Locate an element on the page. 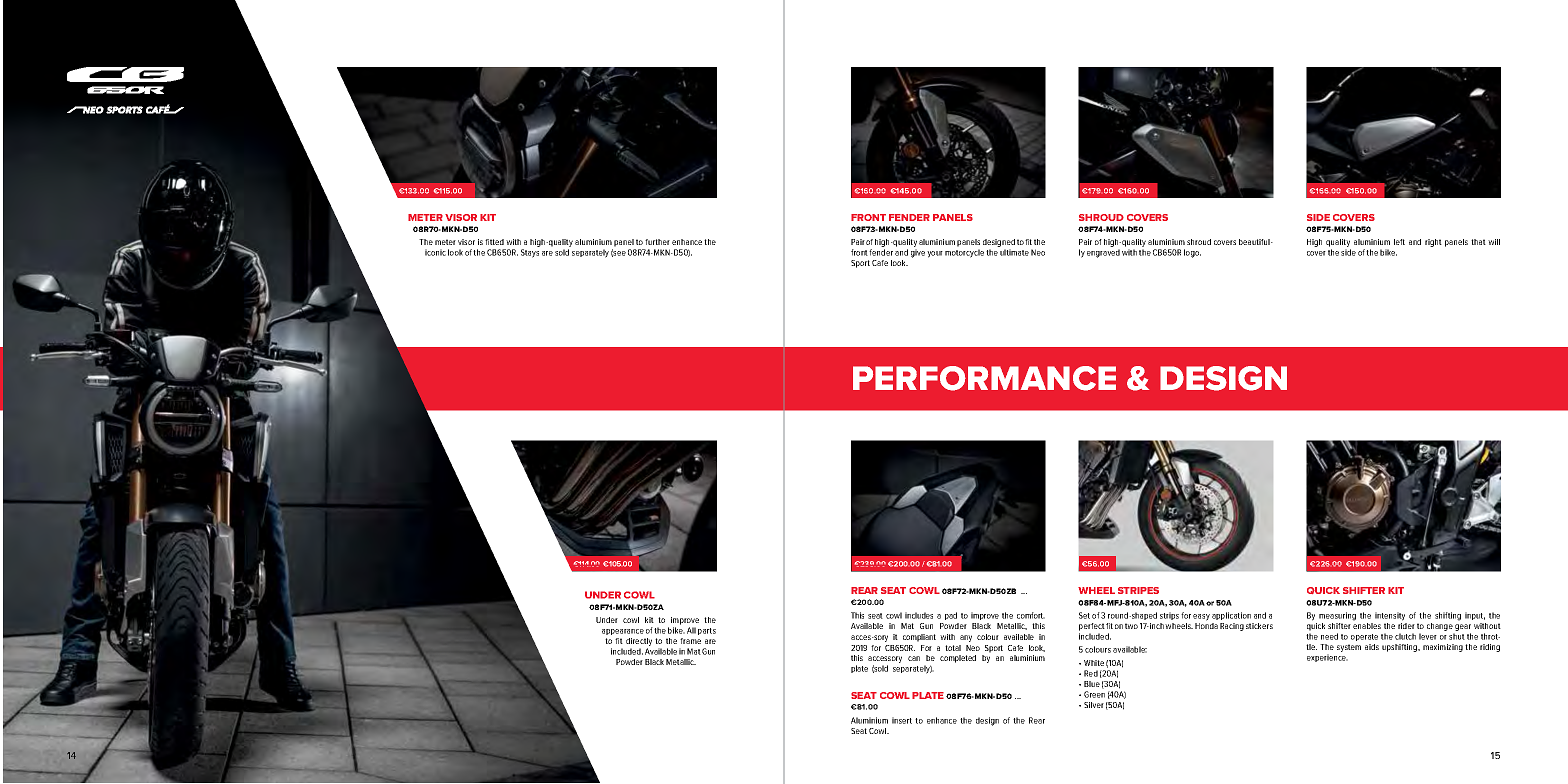  intensity is located at coordinates (1390, 616).
